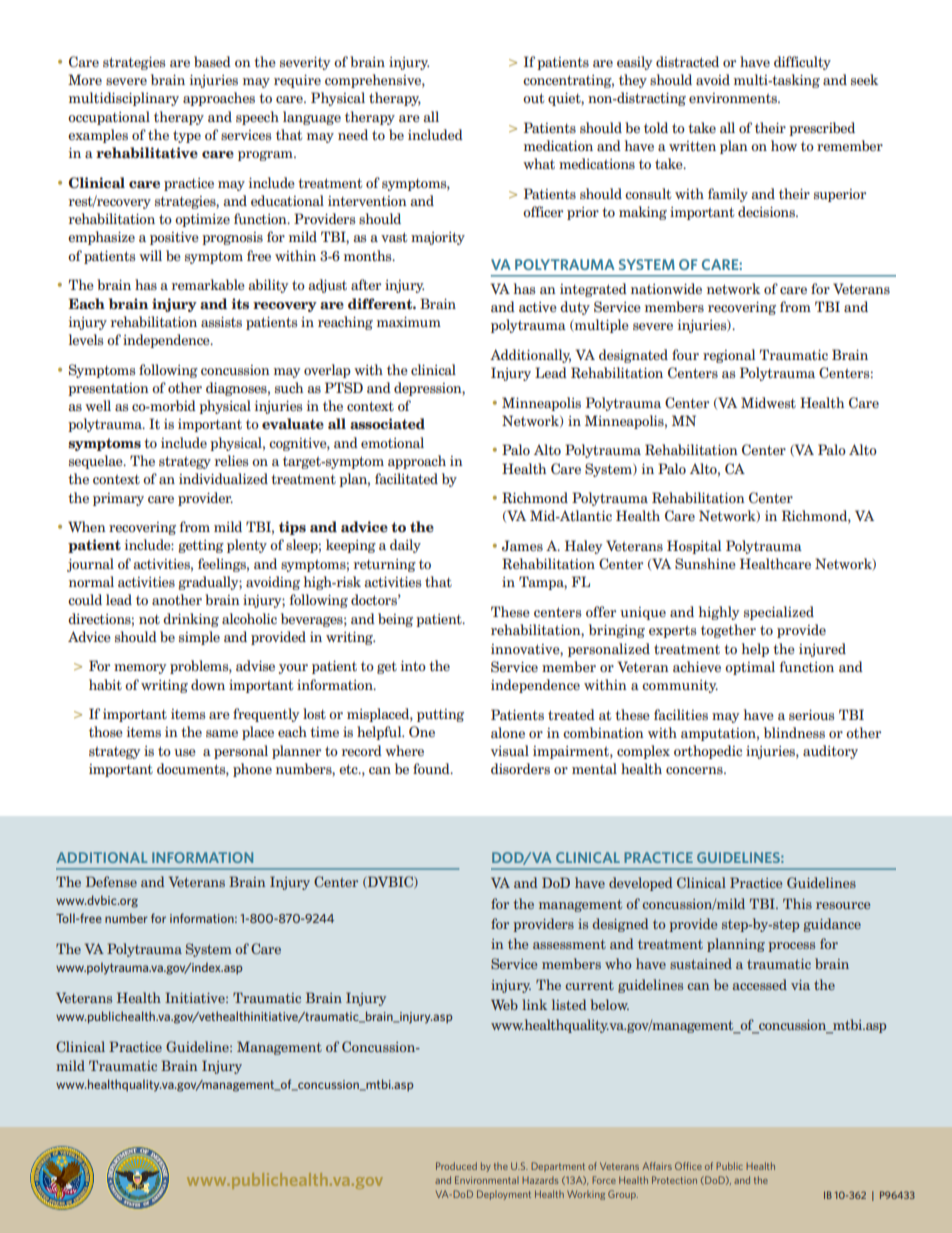  What do you see at coordinates (406, 478) in the screenshot?
I see `facilitated` at bounding box center [406, 478].
